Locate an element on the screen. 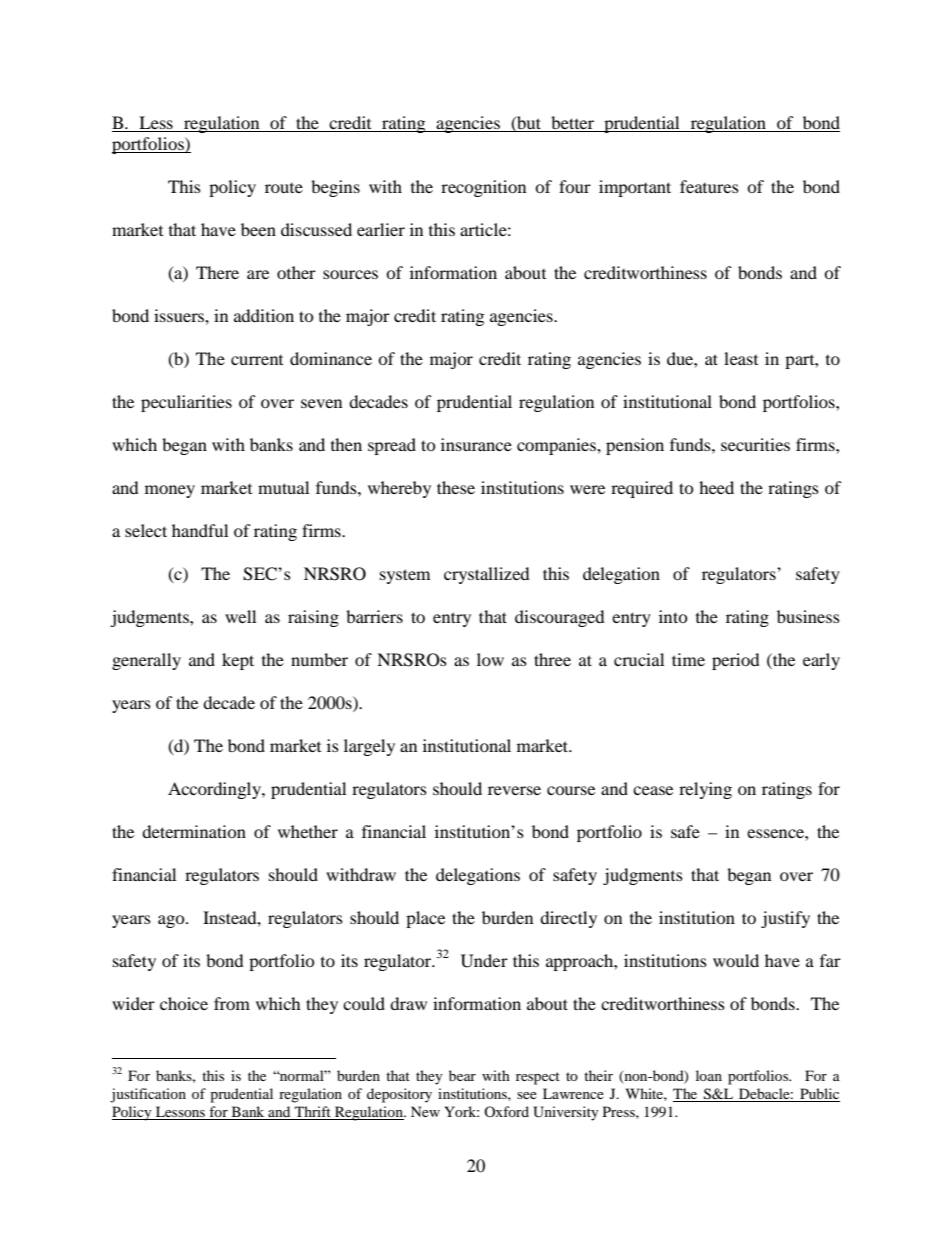 Image resolution: width=952 pixels, height=1233 pixels. relying is located at coordinates (705, 790).
